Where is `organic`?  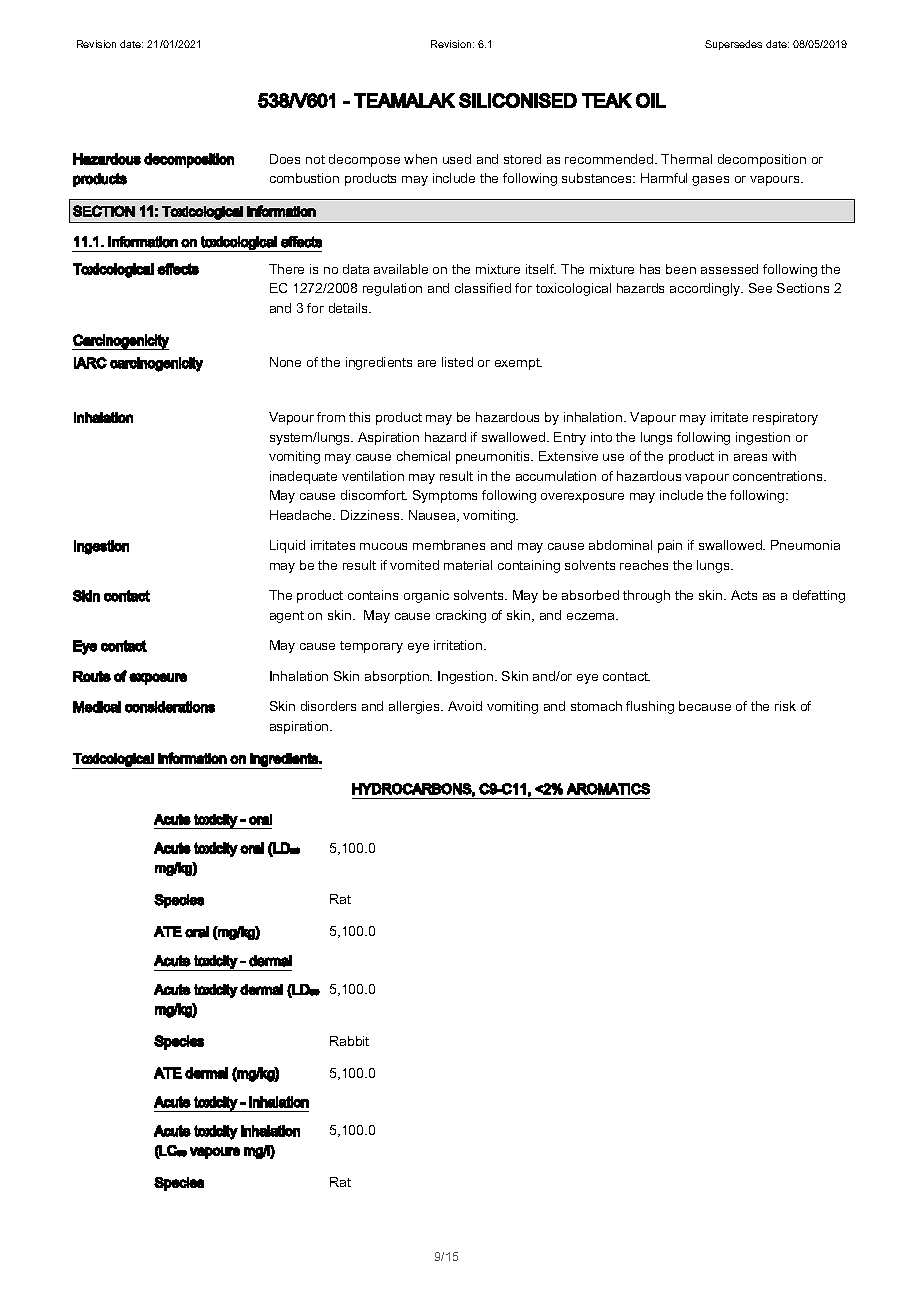
organic is located at coordinates (426, 596).
